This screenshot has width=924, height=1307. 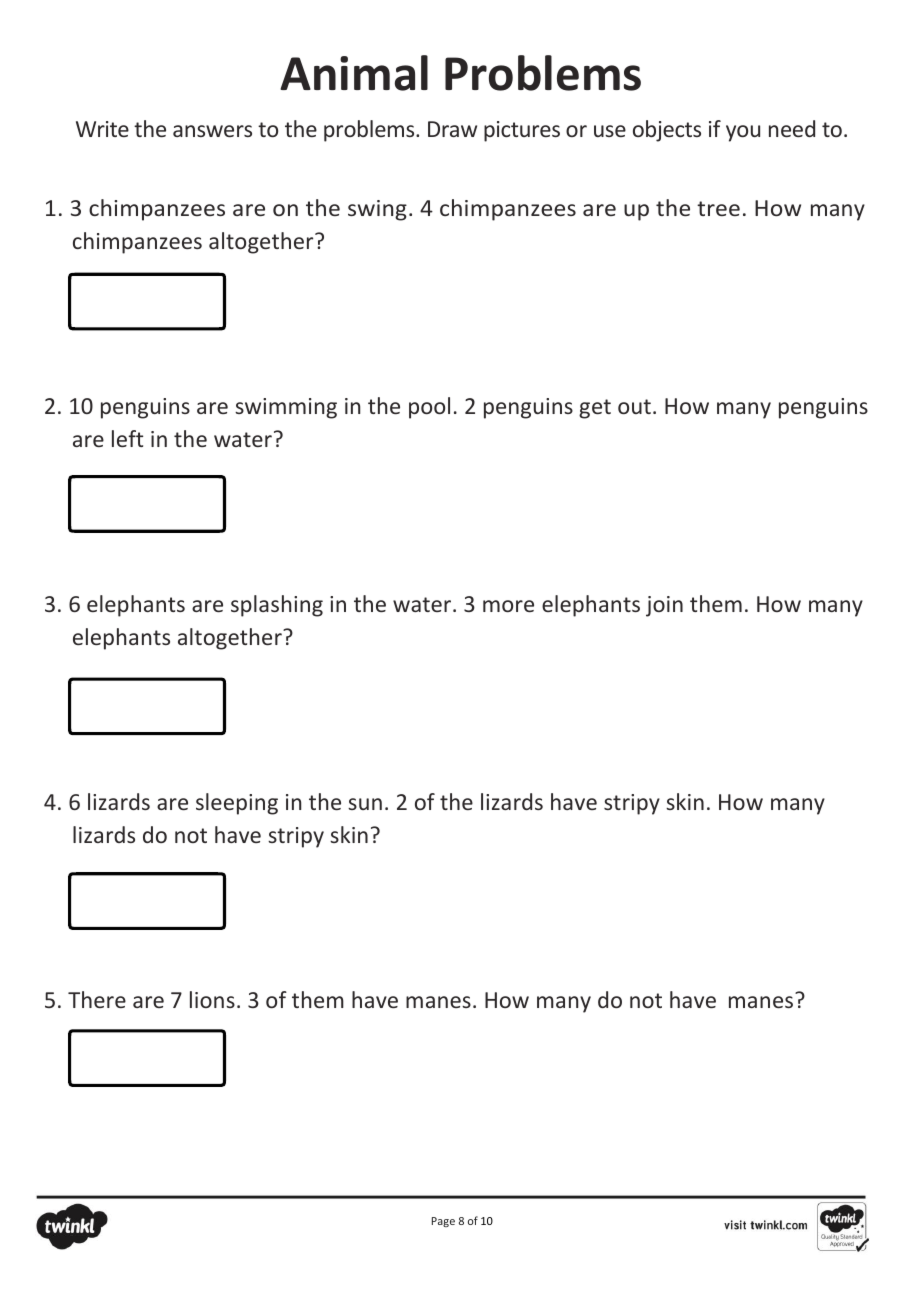 What do you see at coordinates (365, 804) in the screenshot?
I see `sun` at bounding box center [365, 804].
